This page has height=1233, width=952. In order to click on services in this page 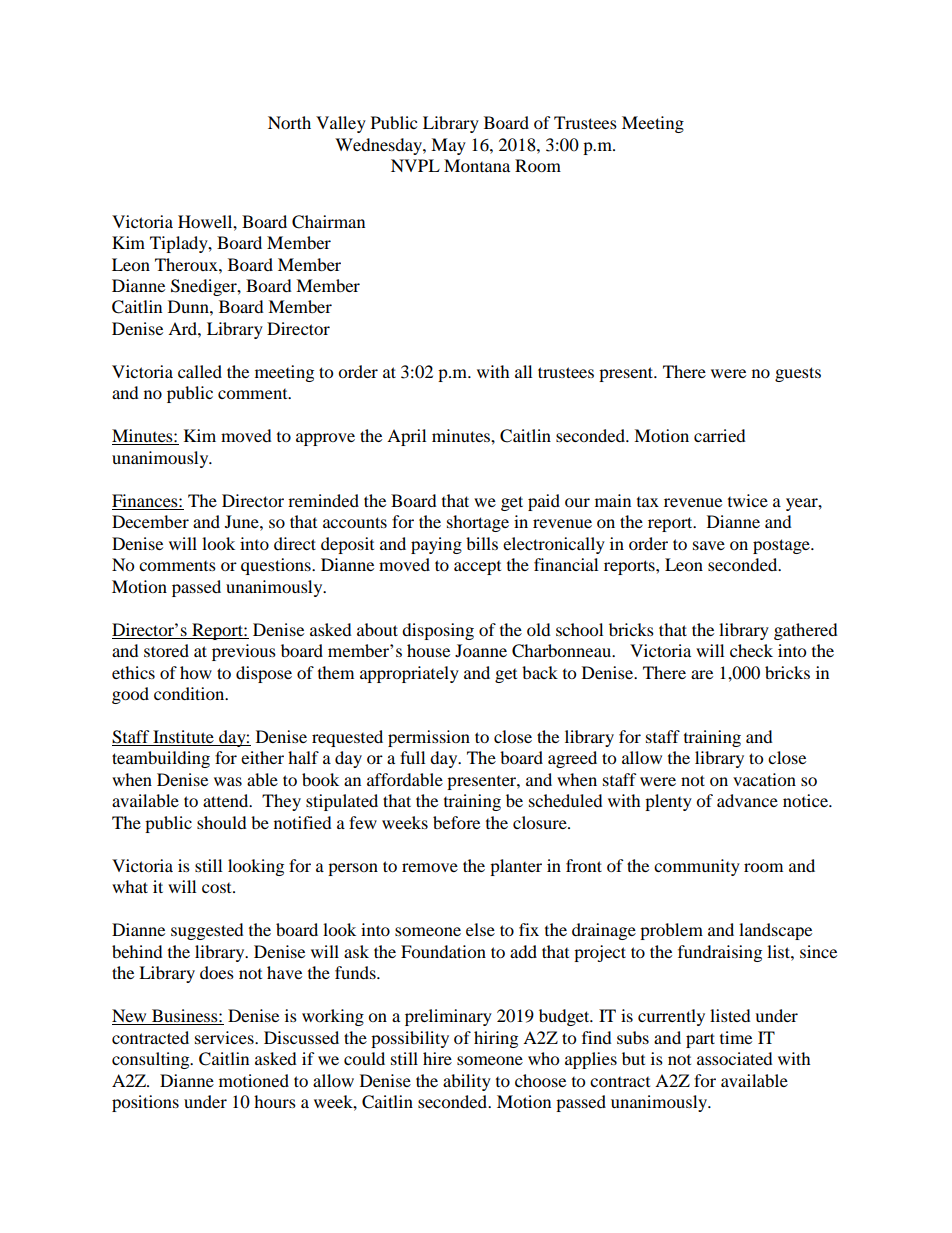, I will do `click(225, 1037)`.
